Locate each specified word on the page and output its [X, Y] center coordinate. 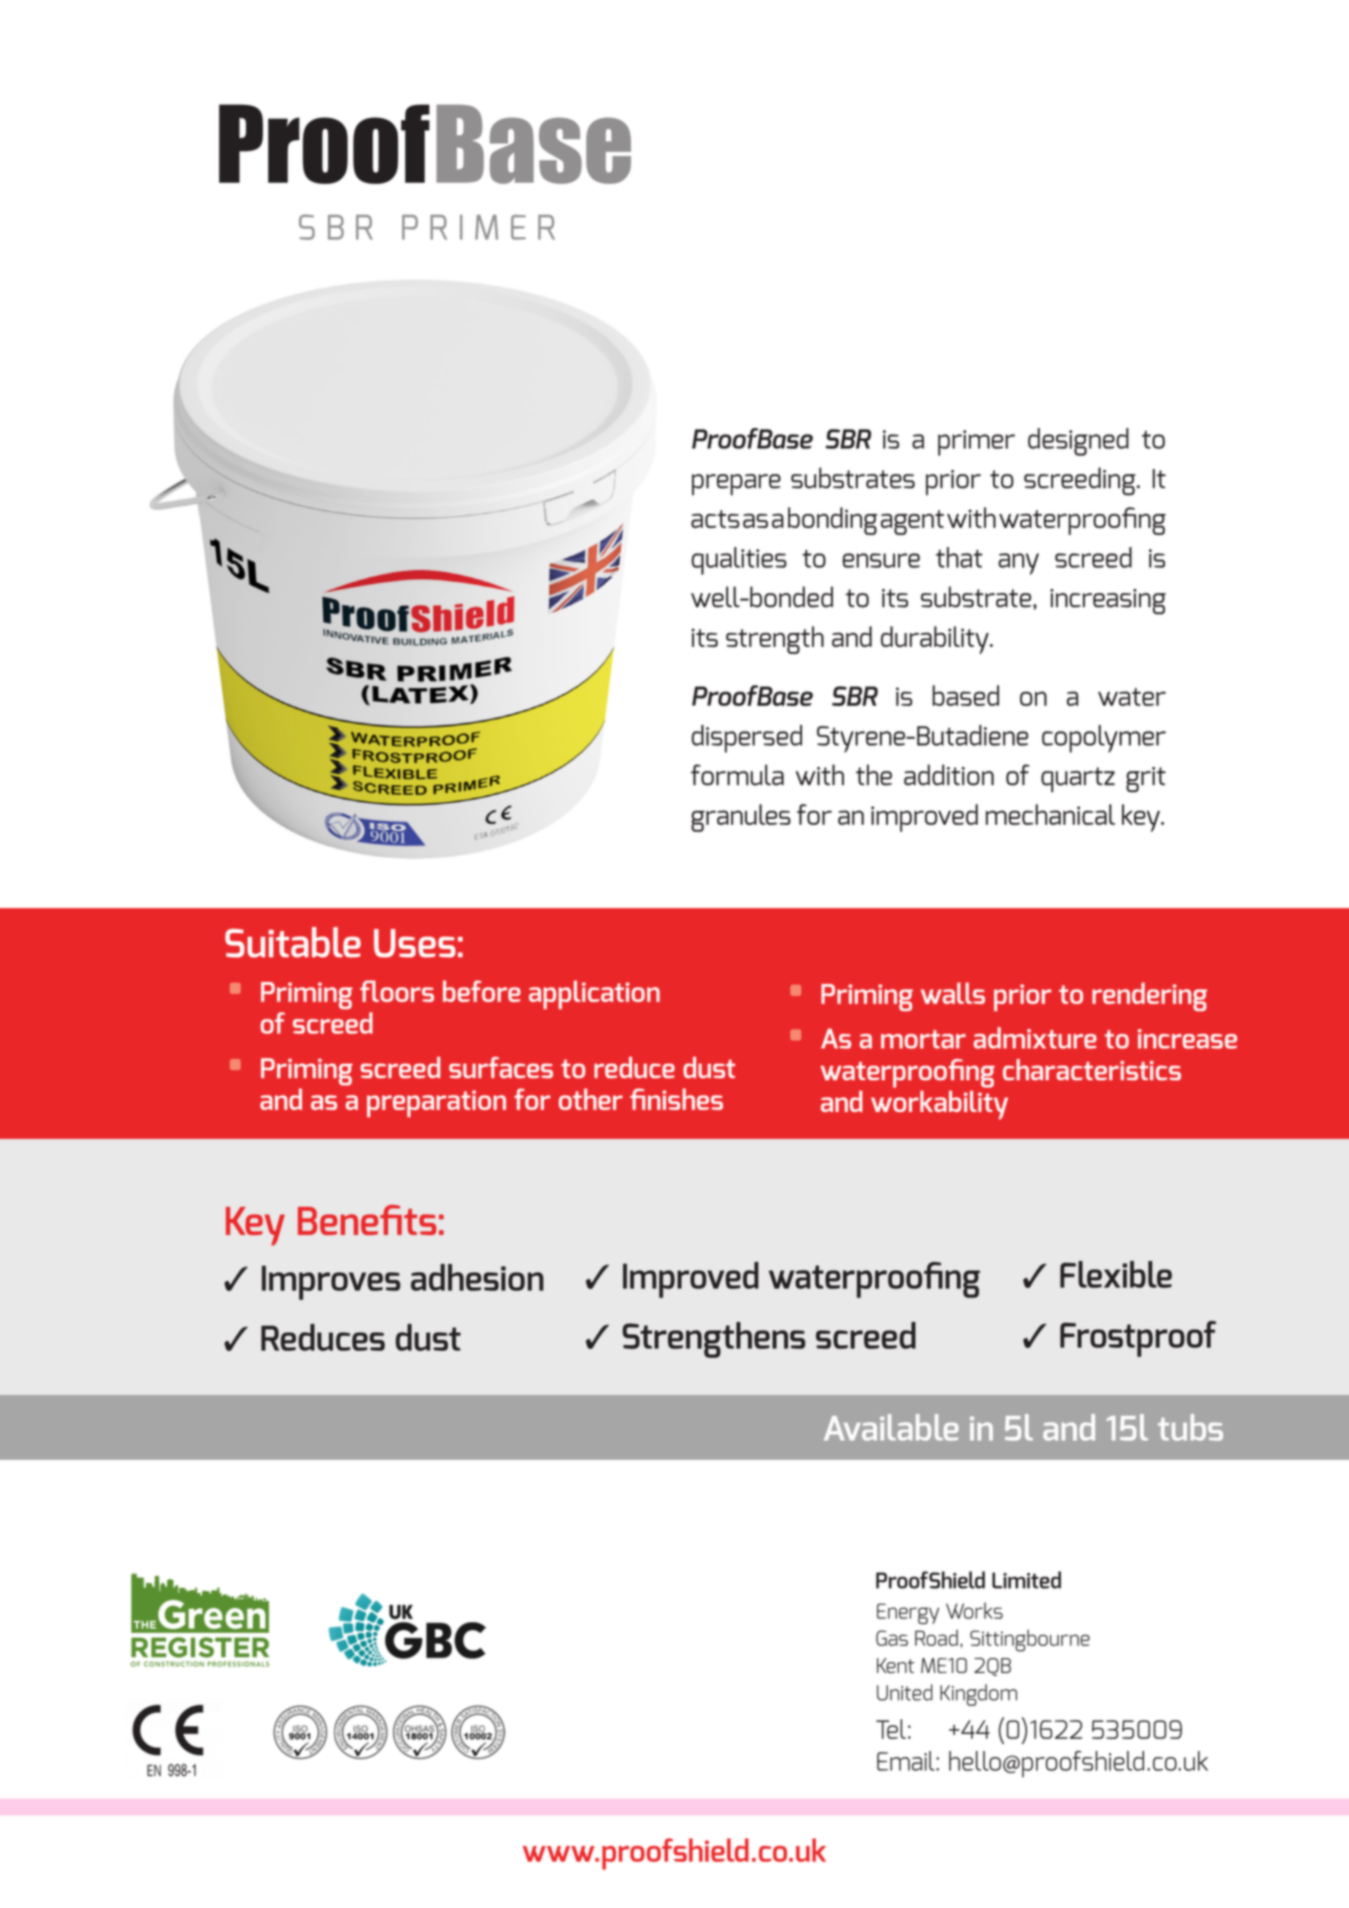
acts [715, 519]
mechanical [1050, 814]
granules [741, 818]
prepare [736, 484]
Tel [891, 1729]
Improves [331, 1282]
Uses [415, 943]
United [905, 1692]
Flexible [1116, 1274]
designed [1078, 442]
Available [891, 1427]
